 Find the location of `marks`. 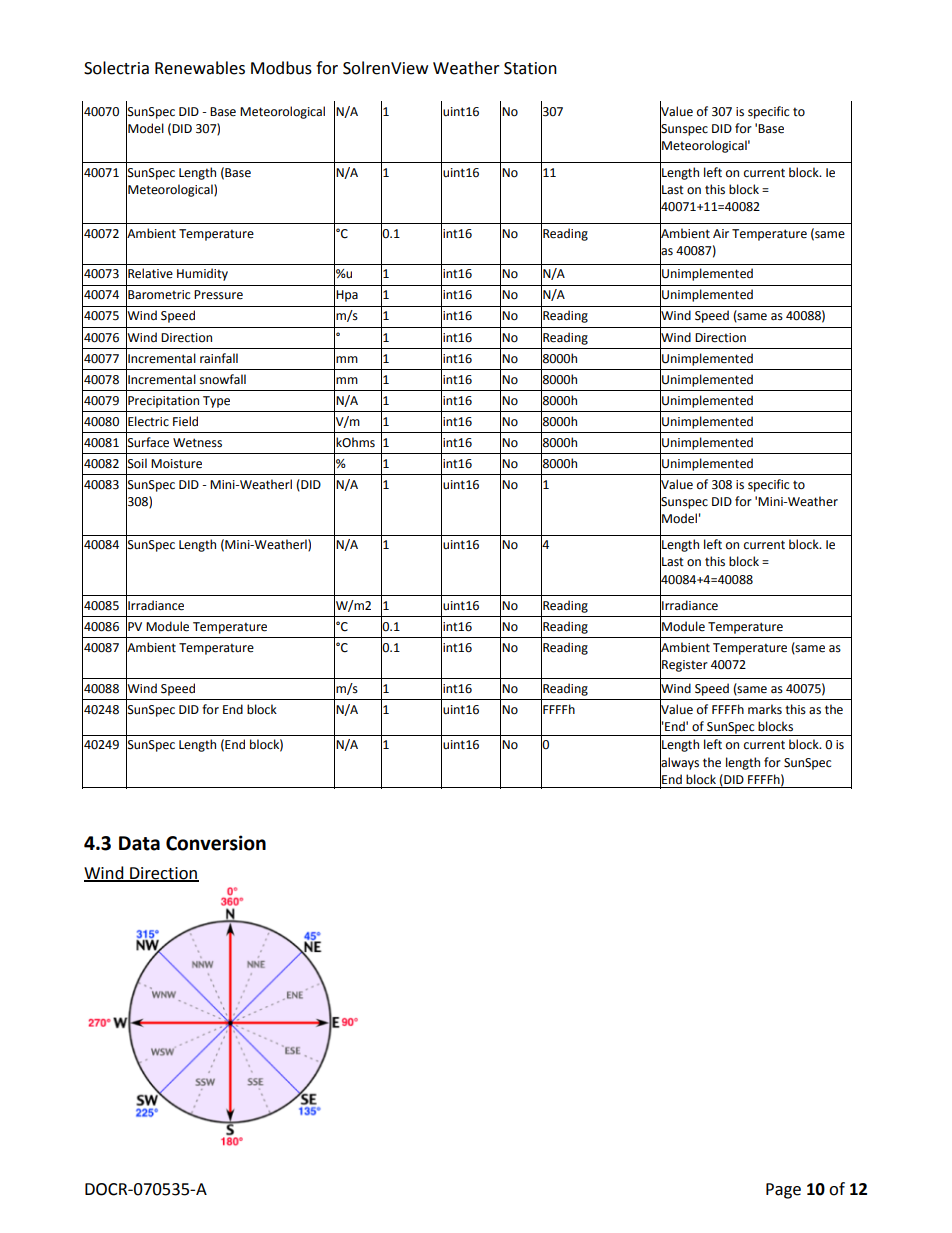

marks is located at coordinates (765, 709).
